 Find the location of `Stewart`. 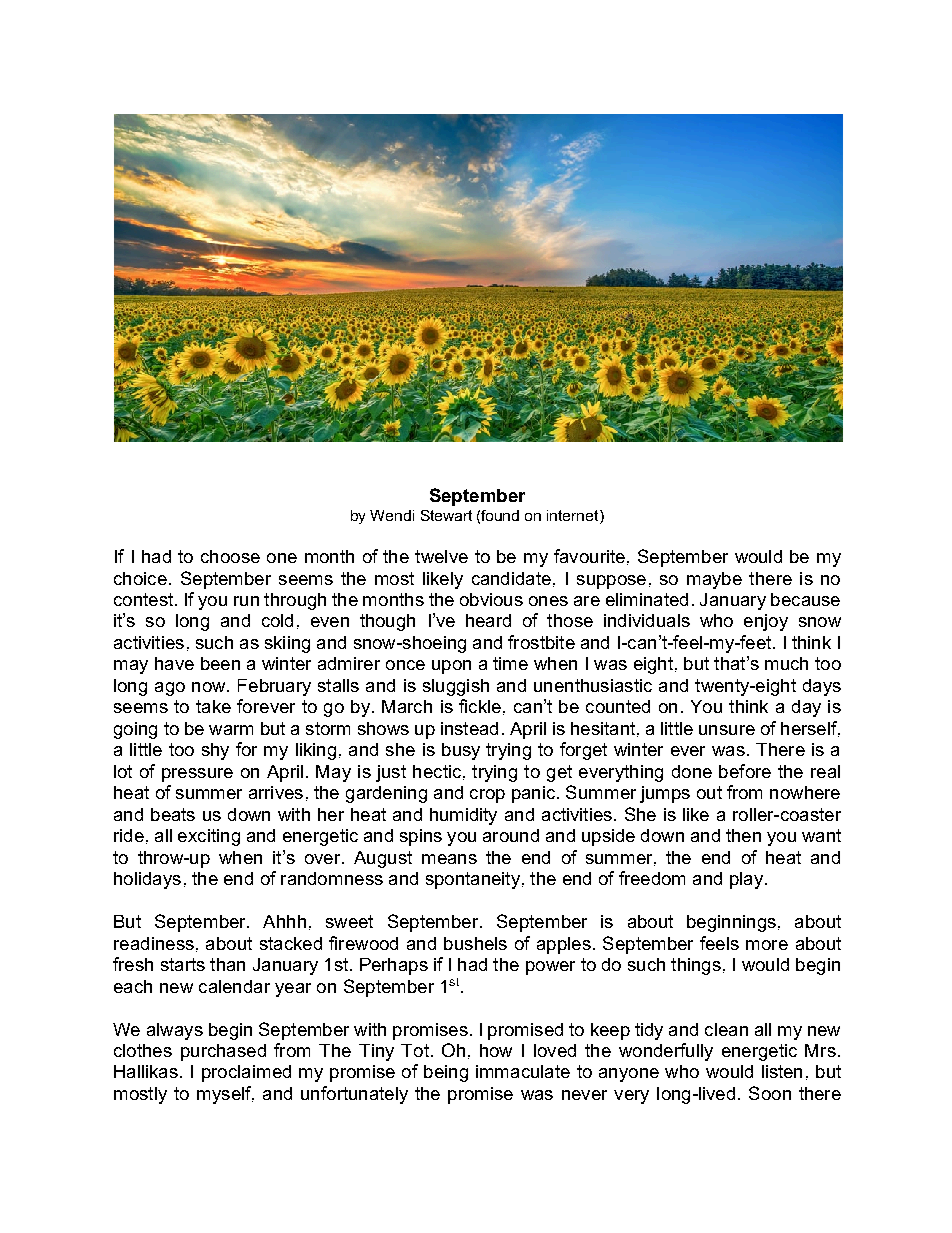

Stewart is located at coordinates (446, 515).
